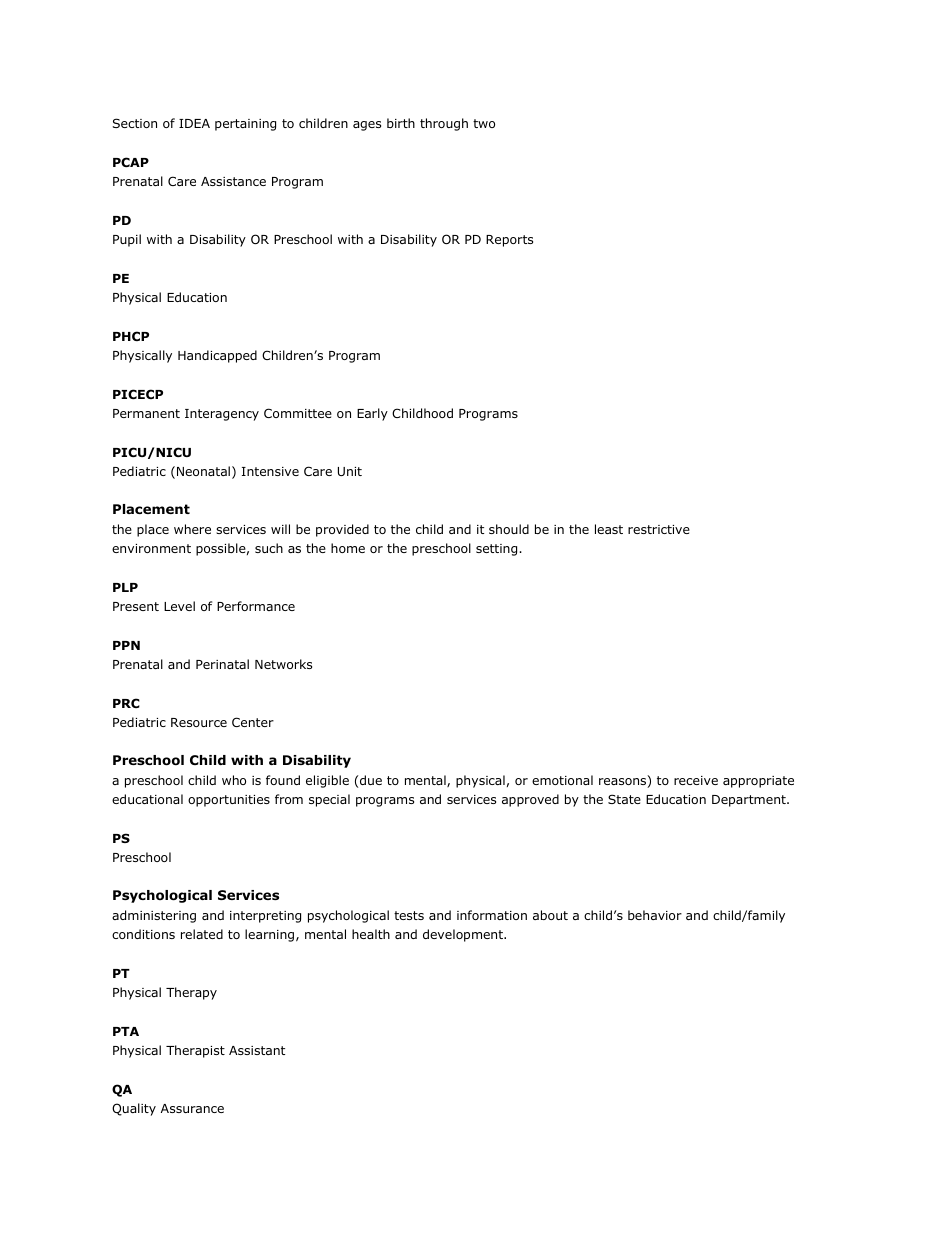  Describe the element at coordinates (509, 241) in the document. I see `Reports` at that location.
